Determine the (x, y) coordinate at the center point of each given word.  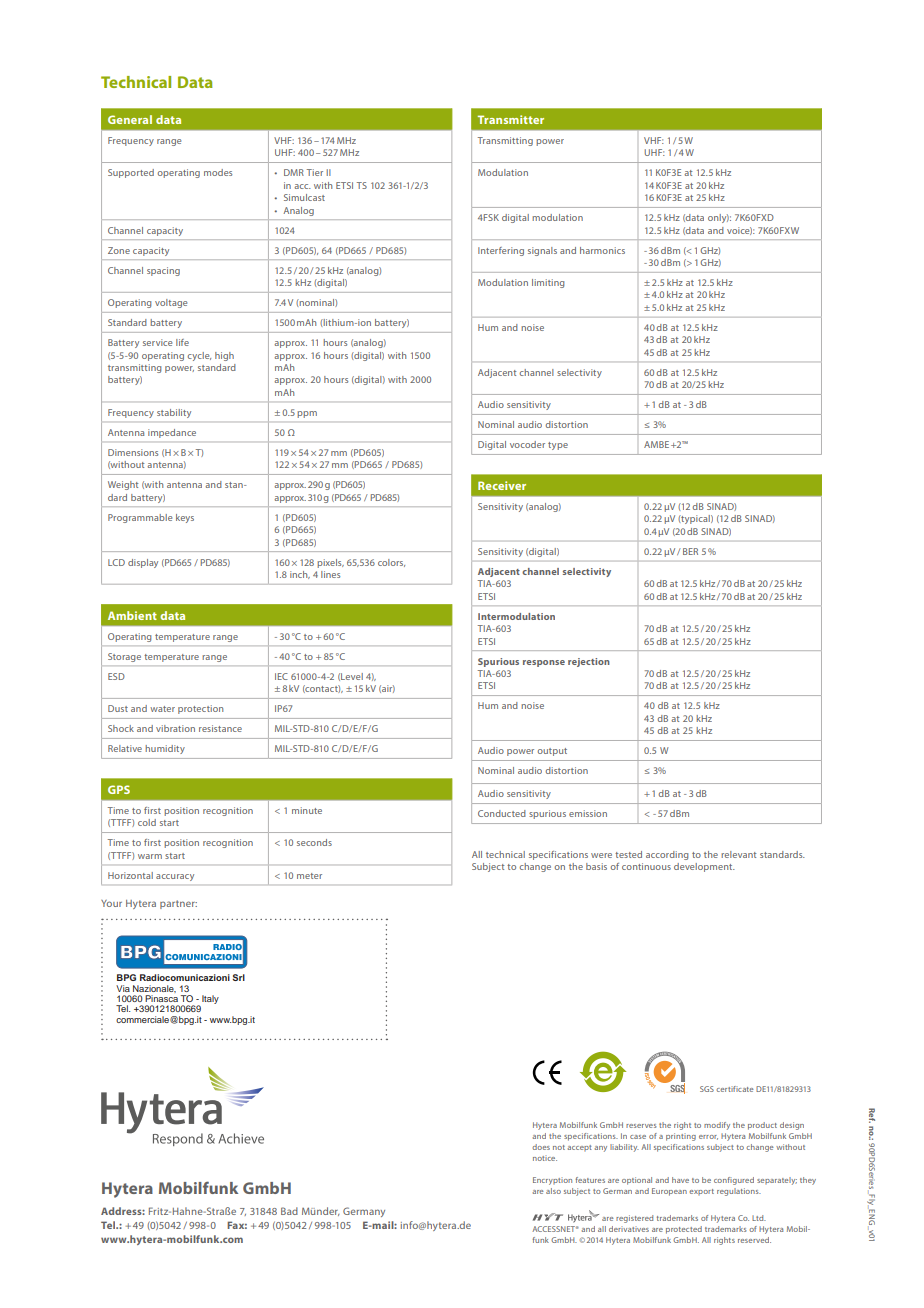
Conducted (502, 813)
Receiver (502, 485)
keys (185, 518)
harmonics (602, 250)
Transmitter (511, 119)
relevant (739, 854)
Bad (289, 1211)
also (553, 1191)
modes (218, 172)
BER (690, 551)
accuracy (175, 877)
